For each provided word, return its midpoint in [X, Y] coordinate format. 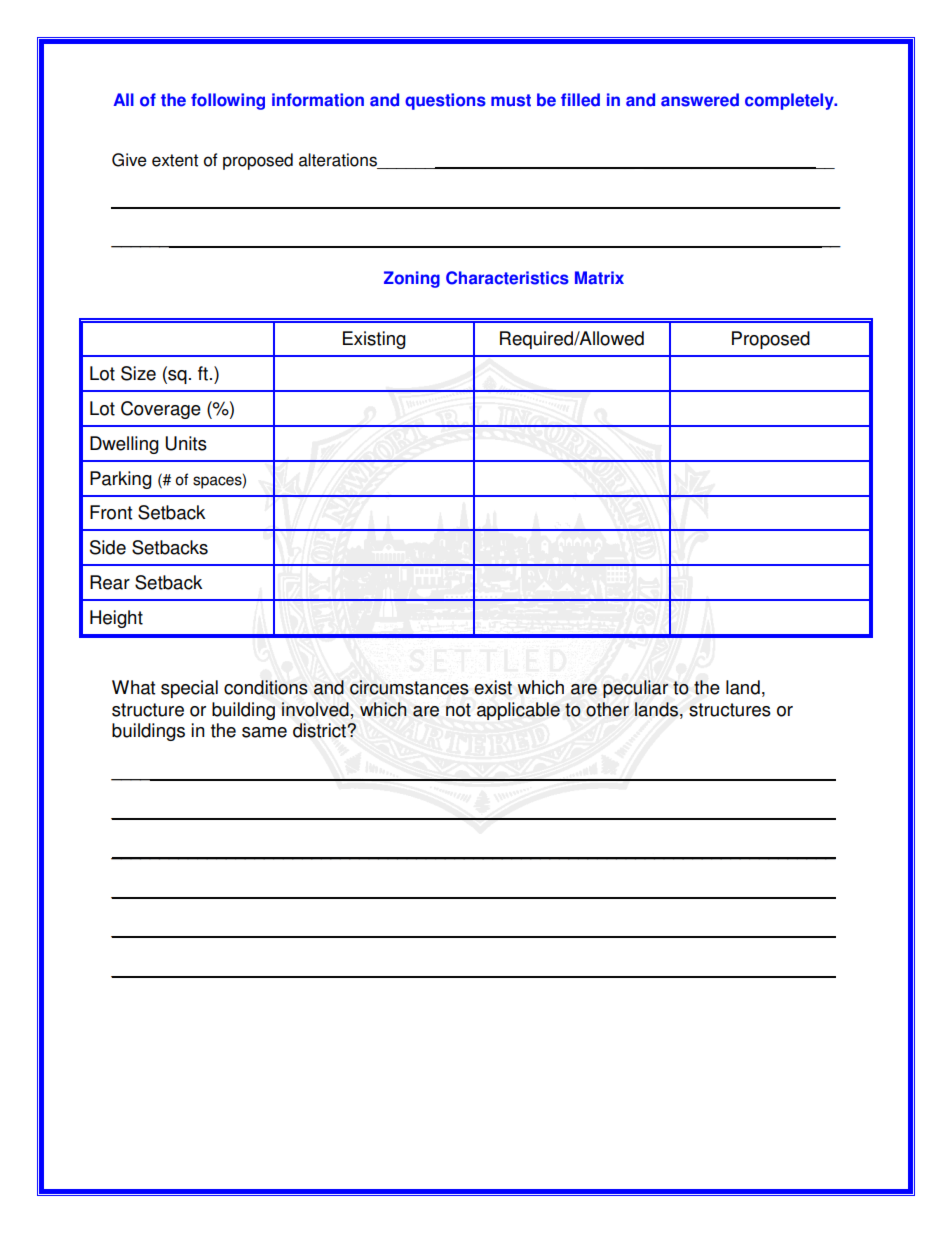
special [189, 689]
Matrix [599, 278]
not [458, 710]
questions [445, 101]
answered [700, 100]
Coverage [161, 410]
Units [186, 443]
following [228, 101]
